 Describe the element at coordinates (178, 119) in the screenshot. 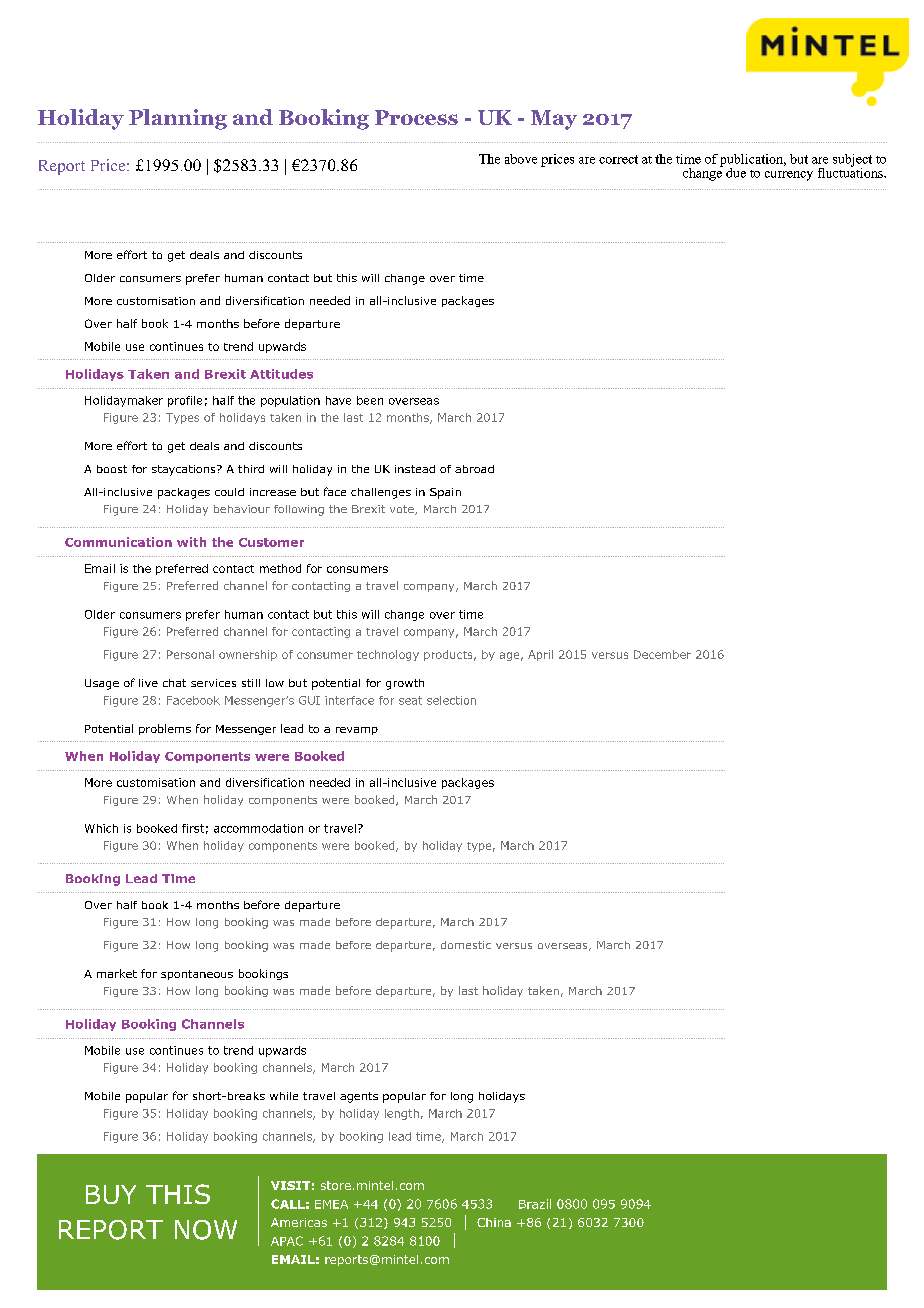

I see `Planning` at that location.
